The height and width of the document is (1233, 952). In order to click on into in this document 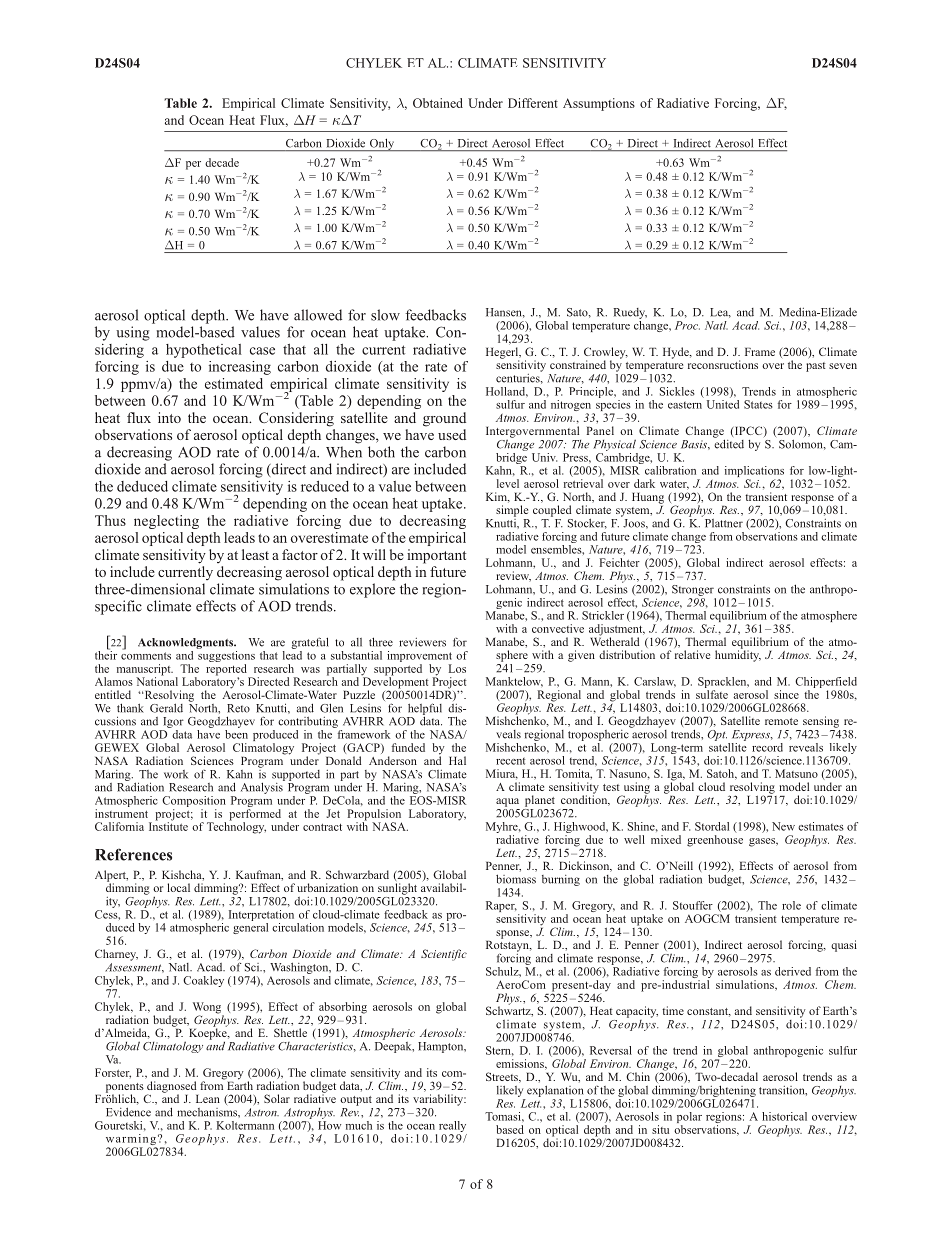, I will do `click(169, 417)`.
